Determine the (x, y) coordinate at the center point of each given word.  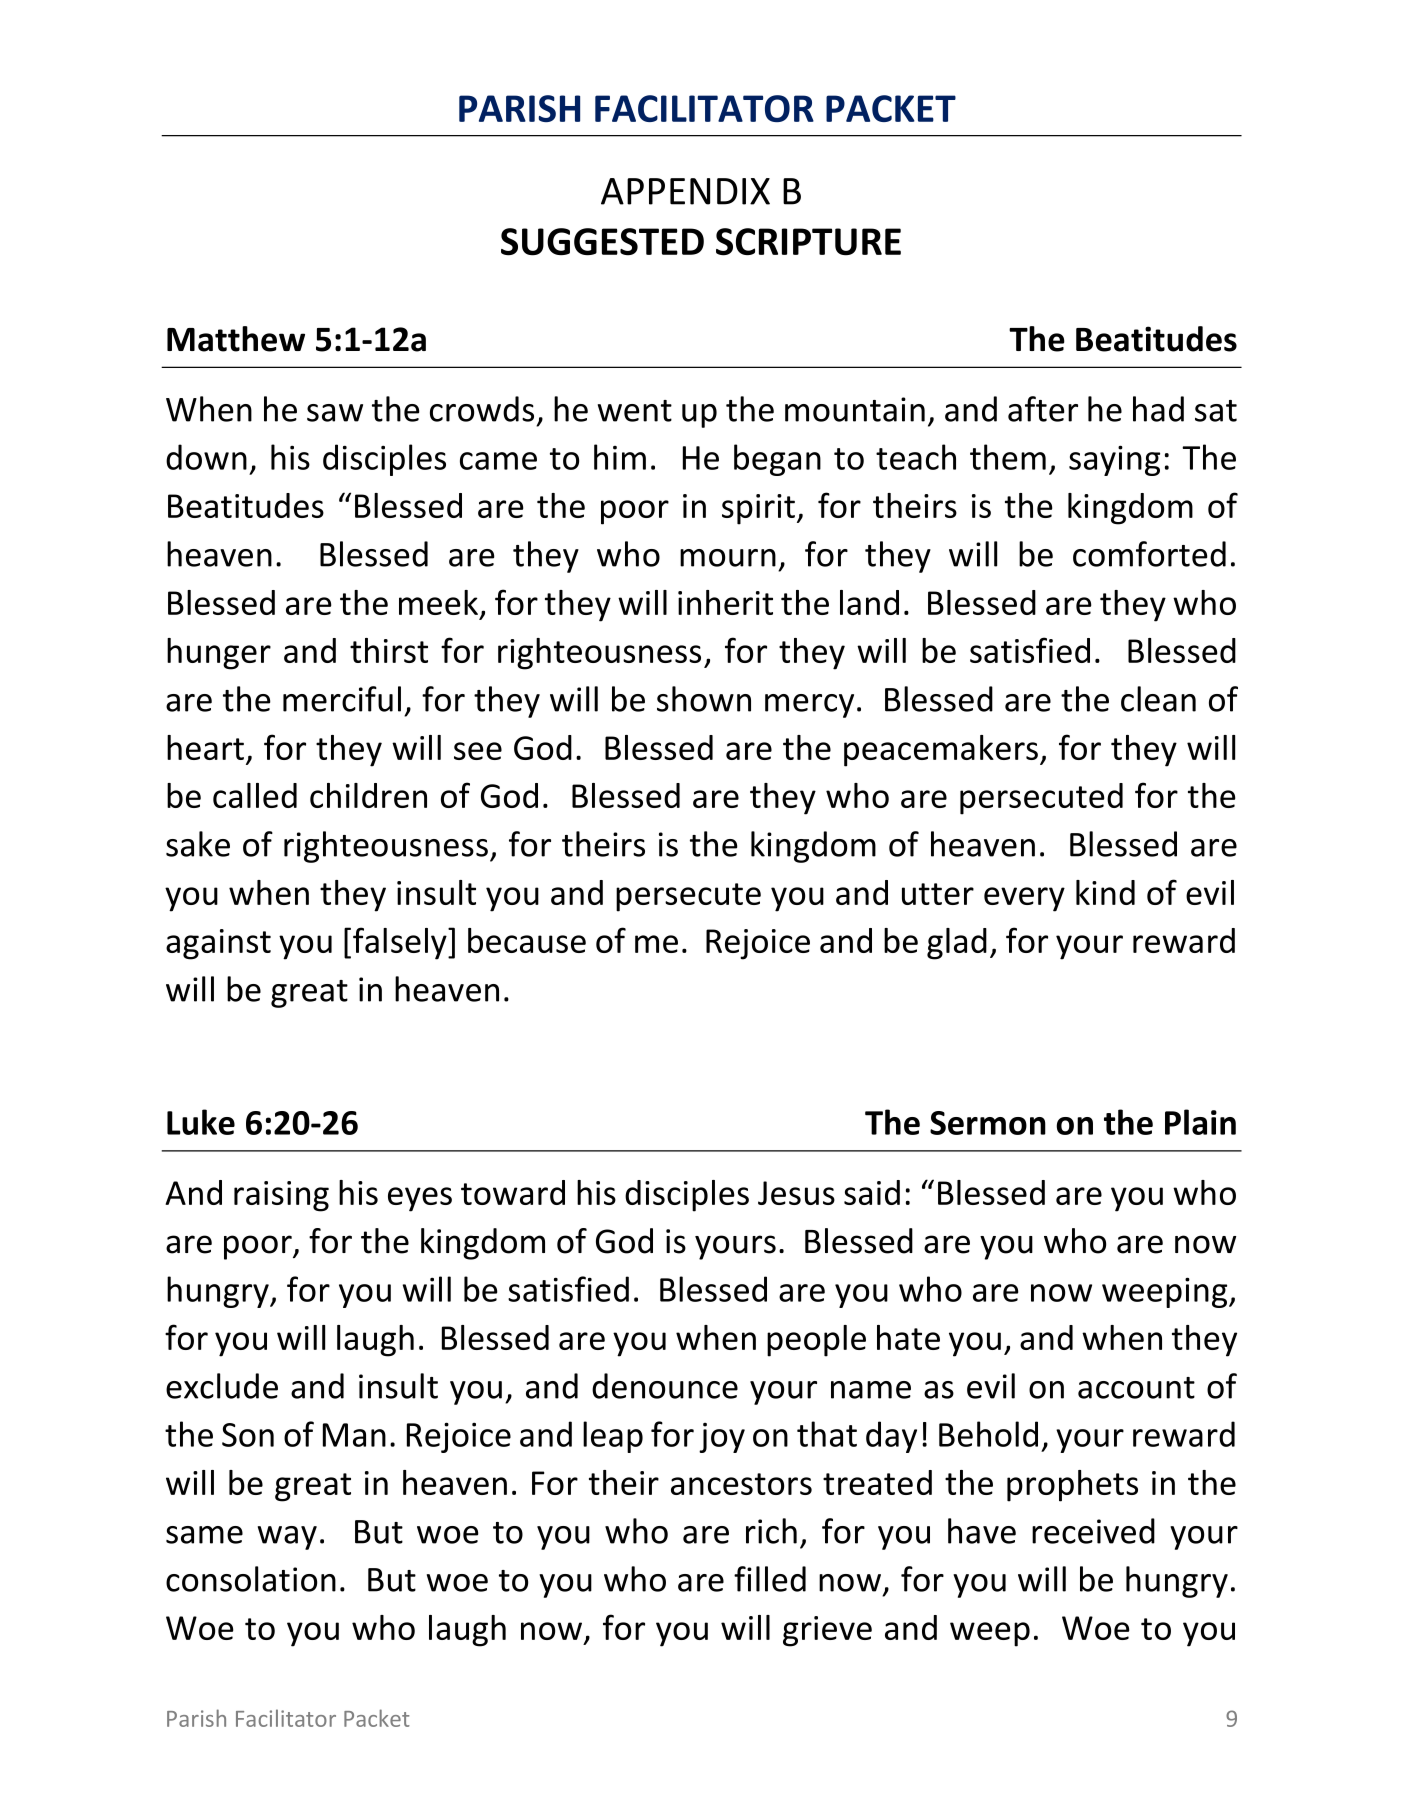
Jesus (796, 1193)
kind (1105, 892)
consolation (251, 1579)
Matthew (236, 339)
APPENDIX (685, 191)
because (527, 940)
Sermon (988, 1123)
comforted (1149, 554)
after (1043, 409)
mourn (728, 558)
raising (281, 1196)
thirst (389, 650)
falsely (401, 943)
